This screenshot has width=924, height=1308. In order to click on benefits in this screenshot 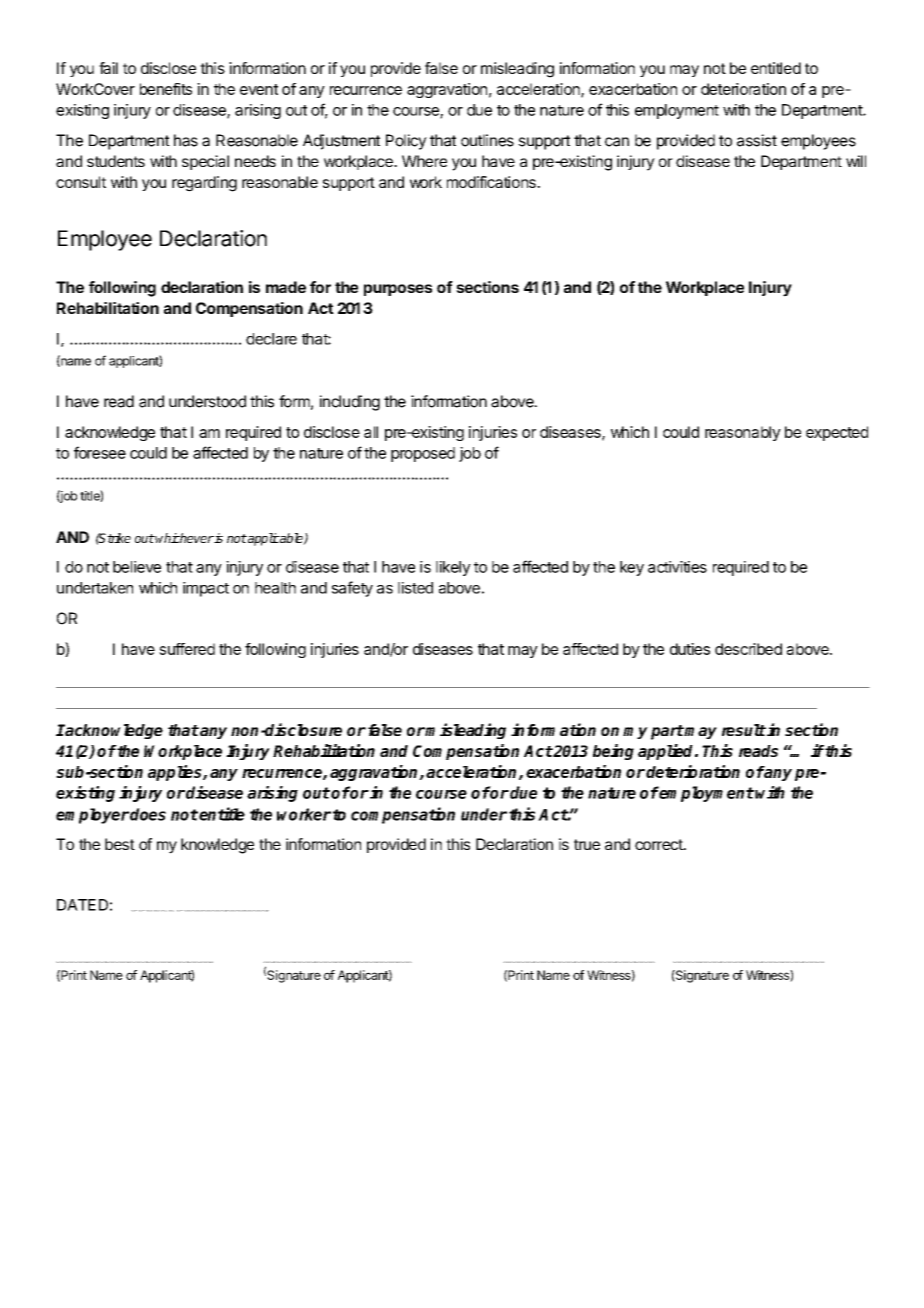, I will do `click(166, 89)`.
